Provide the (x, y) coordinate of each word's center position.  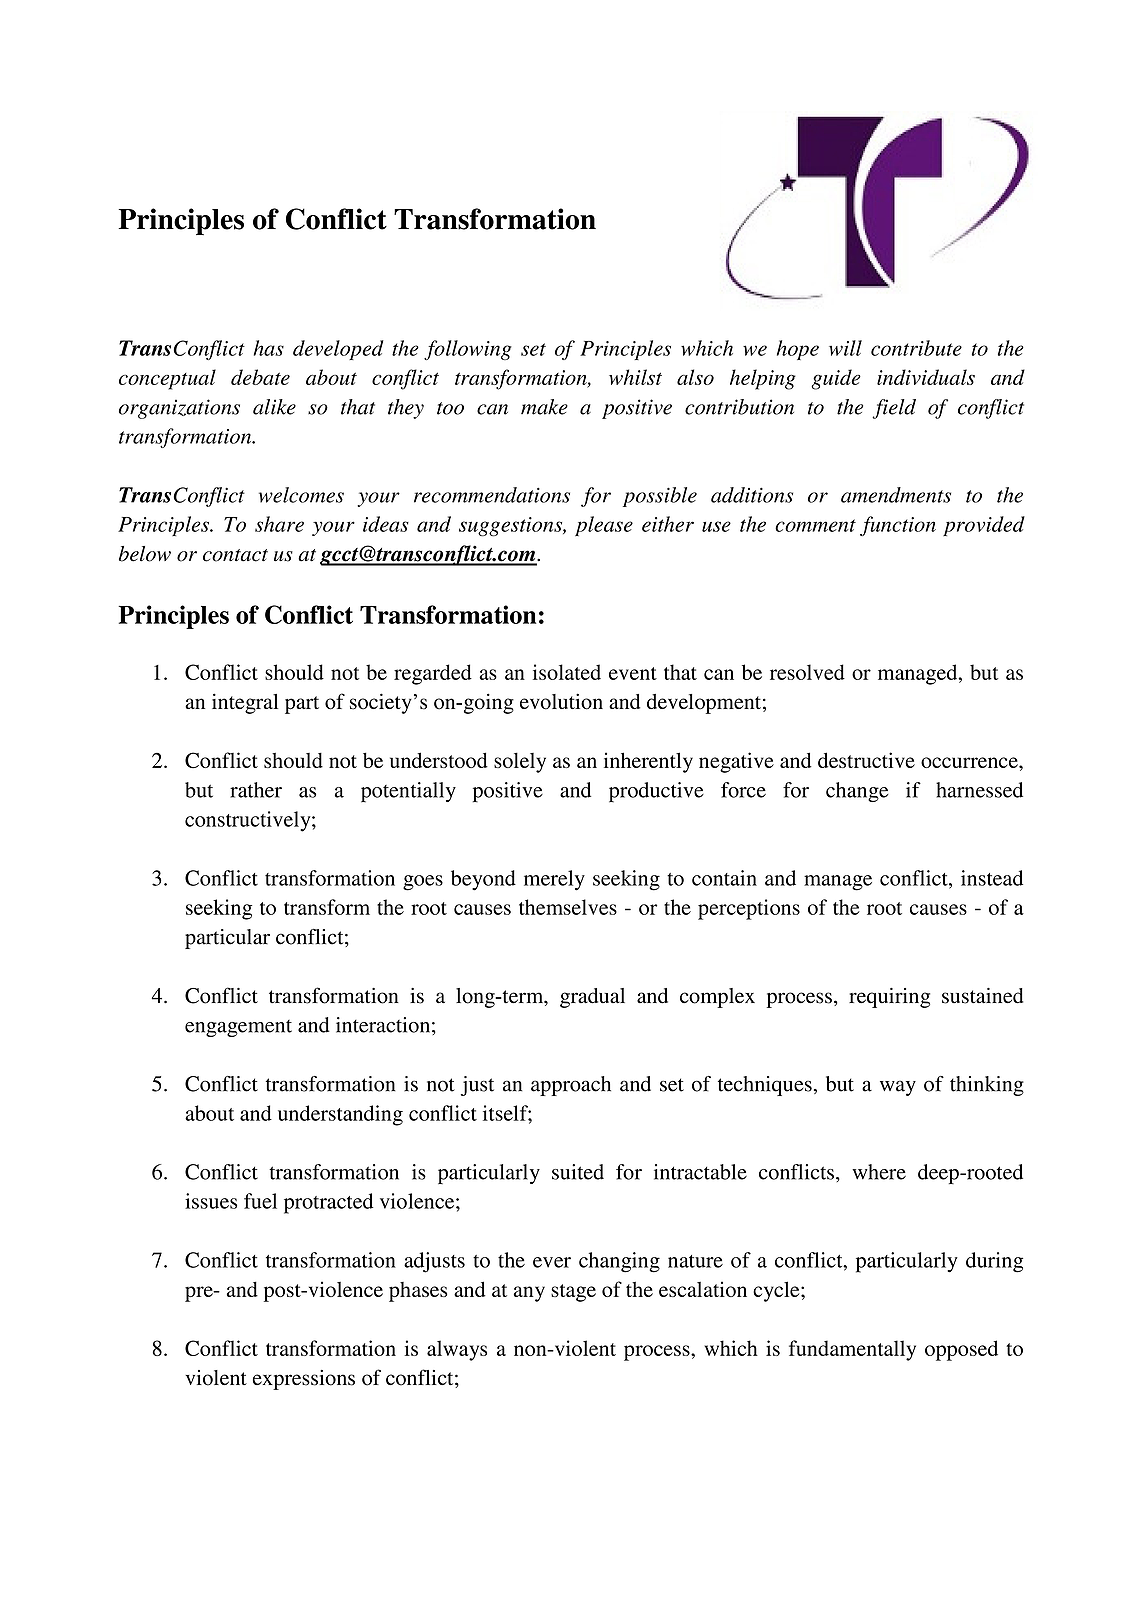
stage (573, 1293)
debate (260, 377)
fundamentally (852, 1350)
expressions (304, 1380)
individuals (926, 377)
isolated (567, 672)
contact (235, 555)
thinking (987, 1086)
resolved (807, 672)
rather (256, 790)
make (544, 407)
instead (992, 878)
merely (554, 880)
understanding (340, 1115)
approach (571, 1086)
